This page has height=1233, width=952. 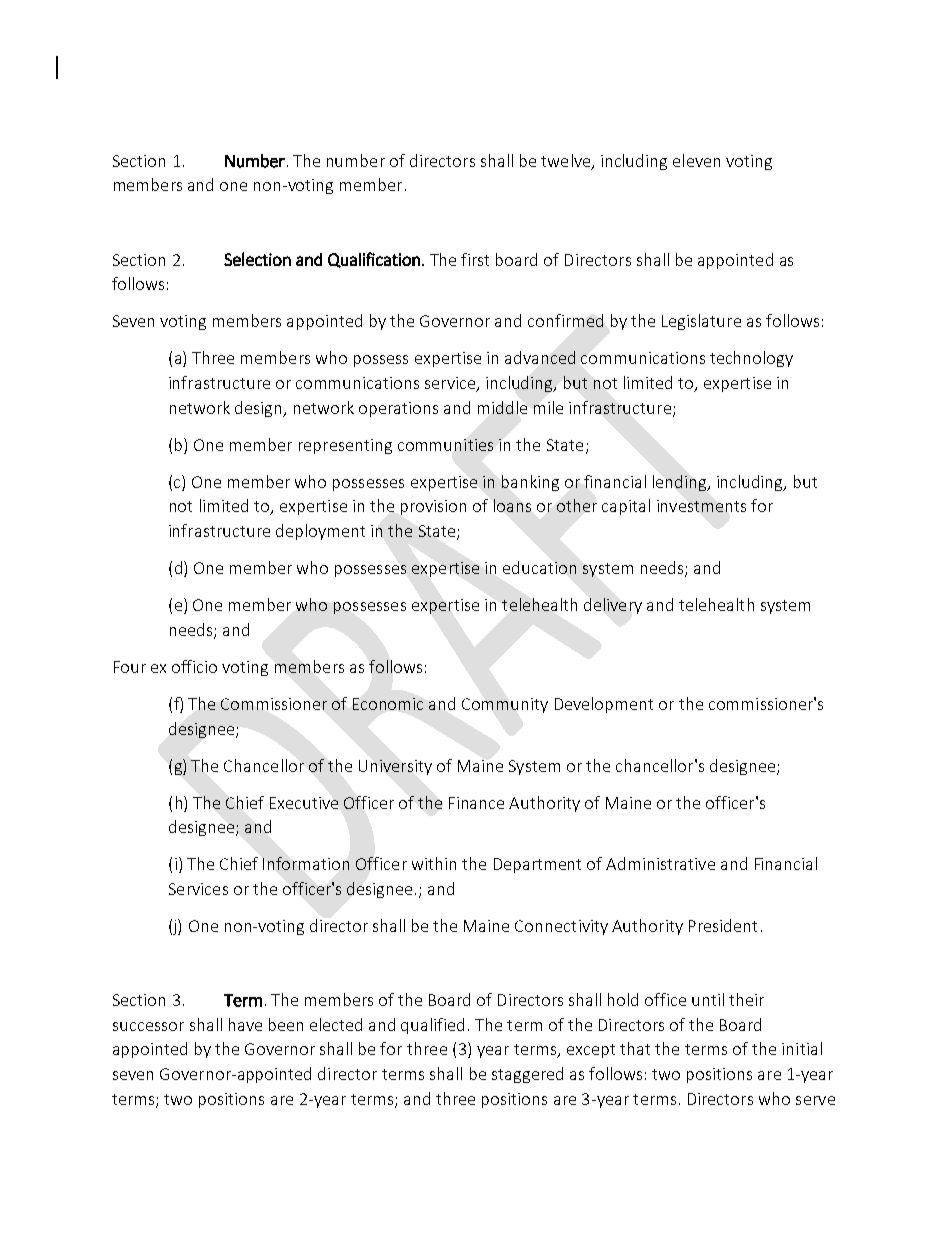 What do you see at coordinates (567, 162) in the page?
I see `twelve` at bounding box center [567, 162].
